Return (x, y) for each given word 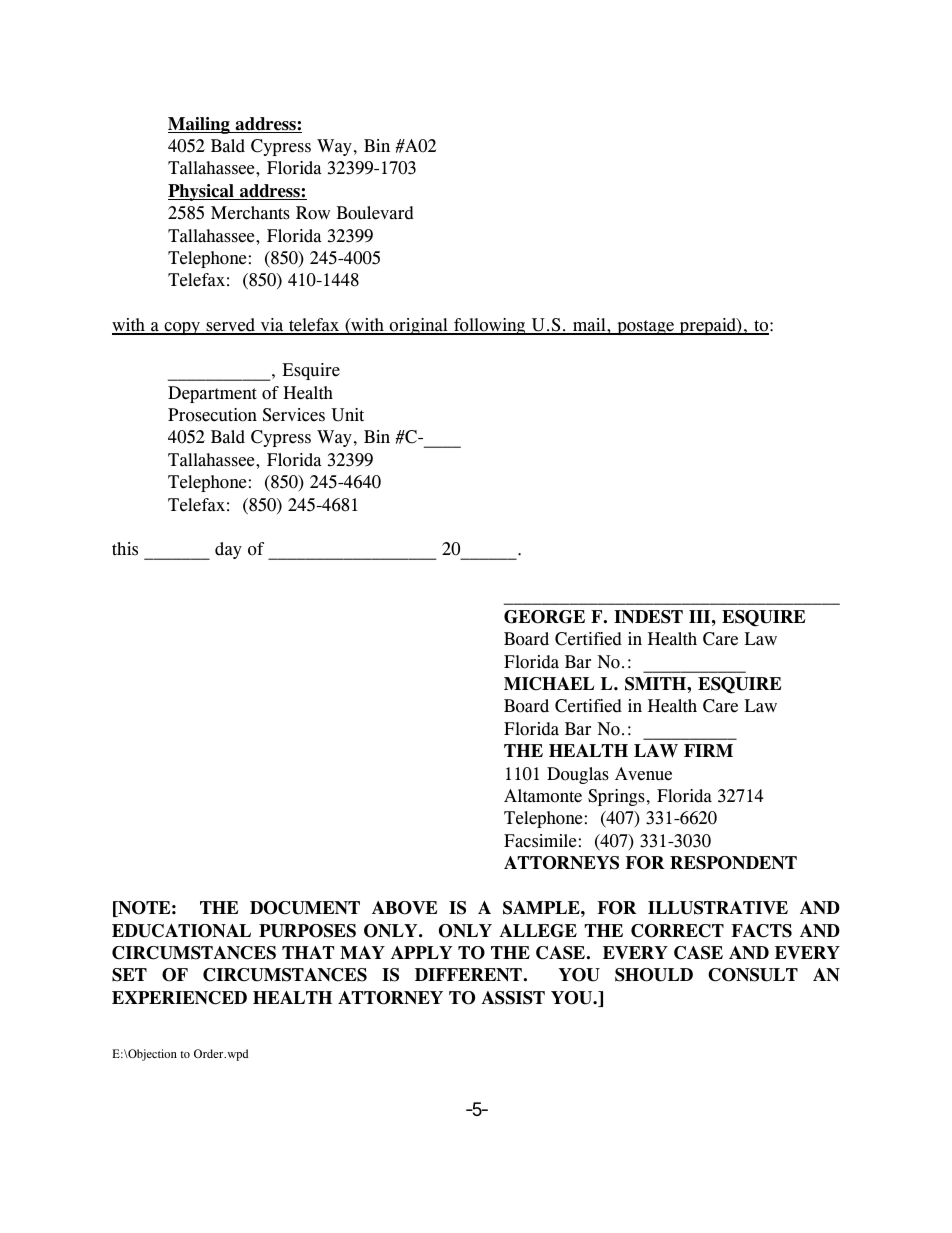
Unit (347, 415)
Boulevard (375, 213)
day (228, 550)
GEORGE (544, 617)
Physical (202, 192)
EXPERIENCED (179, 998)
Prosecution (212, 415)
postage (645, 327)
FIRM (708, 750)
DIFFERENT (468, 974)
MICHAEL (549, 684)
